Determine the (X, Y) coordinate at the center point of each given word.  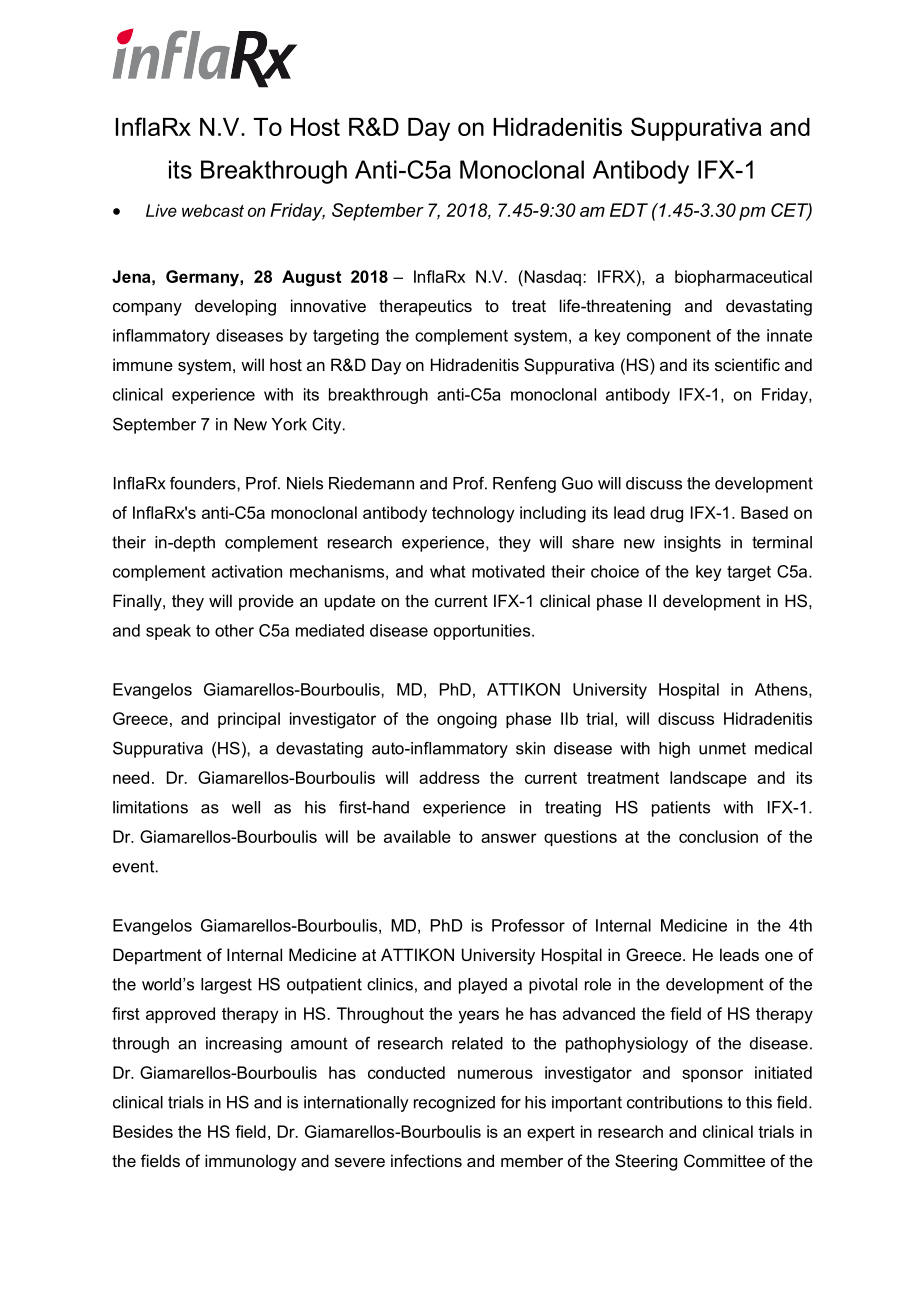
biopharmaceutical (743, 278)
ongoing (467, 720)
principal (249, 720)
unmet (722, 748)
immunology (251, 1162)
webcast (213, 210)
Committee (724, 1160)
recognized (454, 1104)
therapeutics (425, 307)
